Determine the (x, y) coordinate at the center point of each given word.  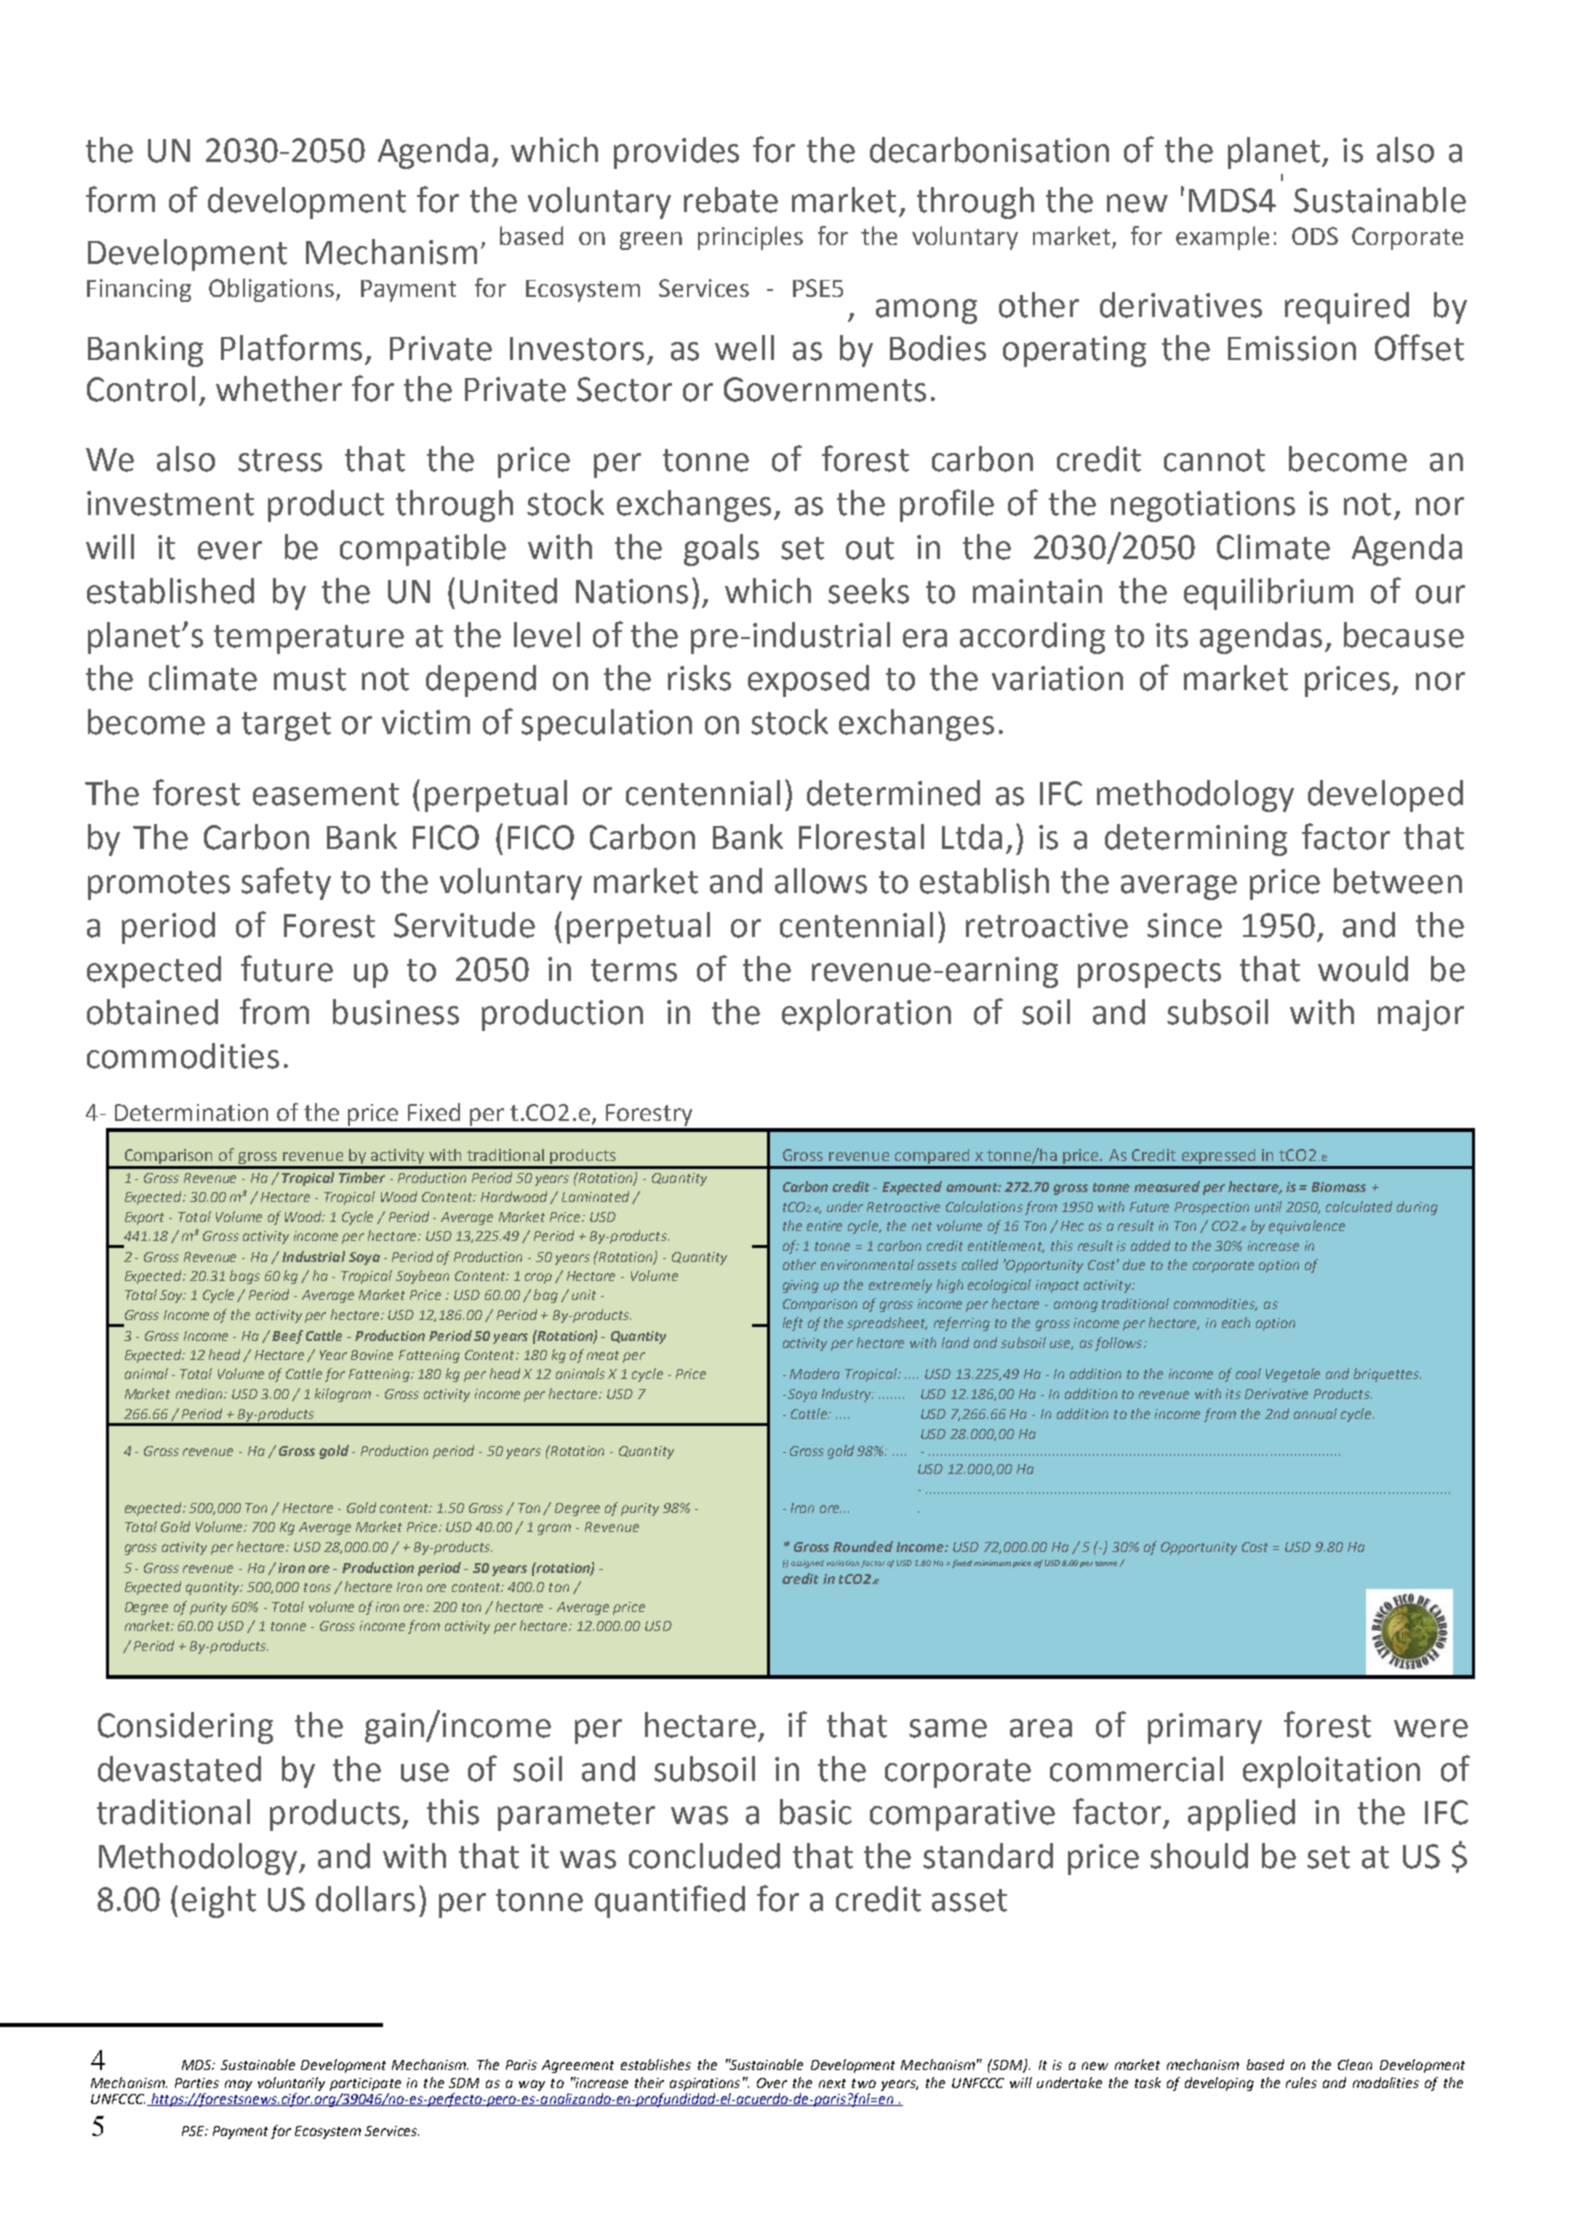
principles (750, 238)
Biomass (1339, 1187)
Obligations (273, 290)
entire (824, 1226)
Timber (362, 1177)
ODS (1315, 236)
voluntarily (291, 2084)
